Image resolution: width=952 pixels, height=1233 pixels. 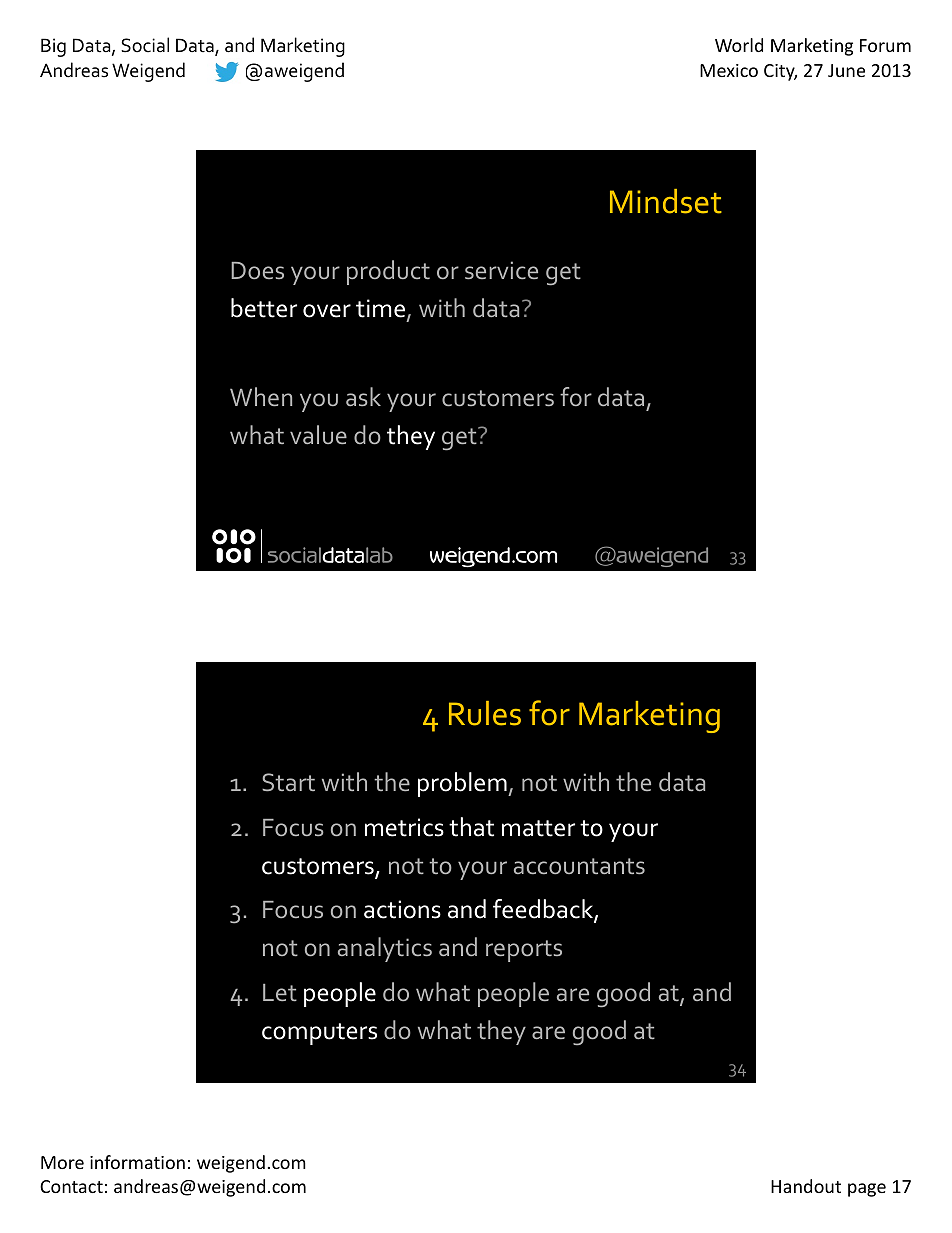 I want to click on ask, so click(x=363, y=396).
